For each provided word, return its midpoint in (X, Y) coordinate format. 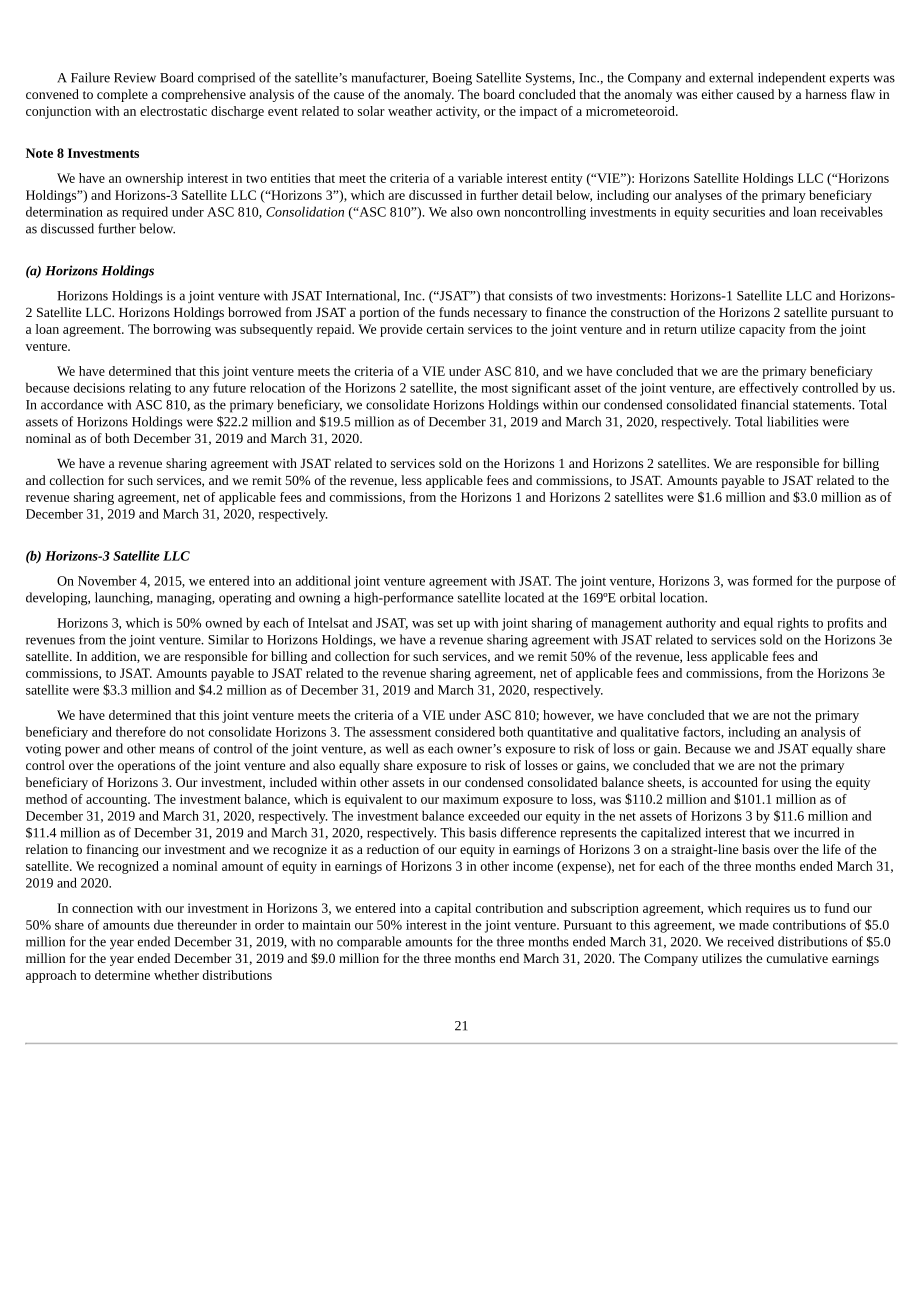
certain (445, 329)
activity (458, 112)
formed (773, 580)
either (717, 94)
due (164, 924)
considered (465, 731)
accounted (730, 782)
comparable (369, 943)
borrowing (182, 330)
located (524, 597)
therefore (141, 731)
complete (122, 95)
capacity (762, 330)
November (107, 580)
